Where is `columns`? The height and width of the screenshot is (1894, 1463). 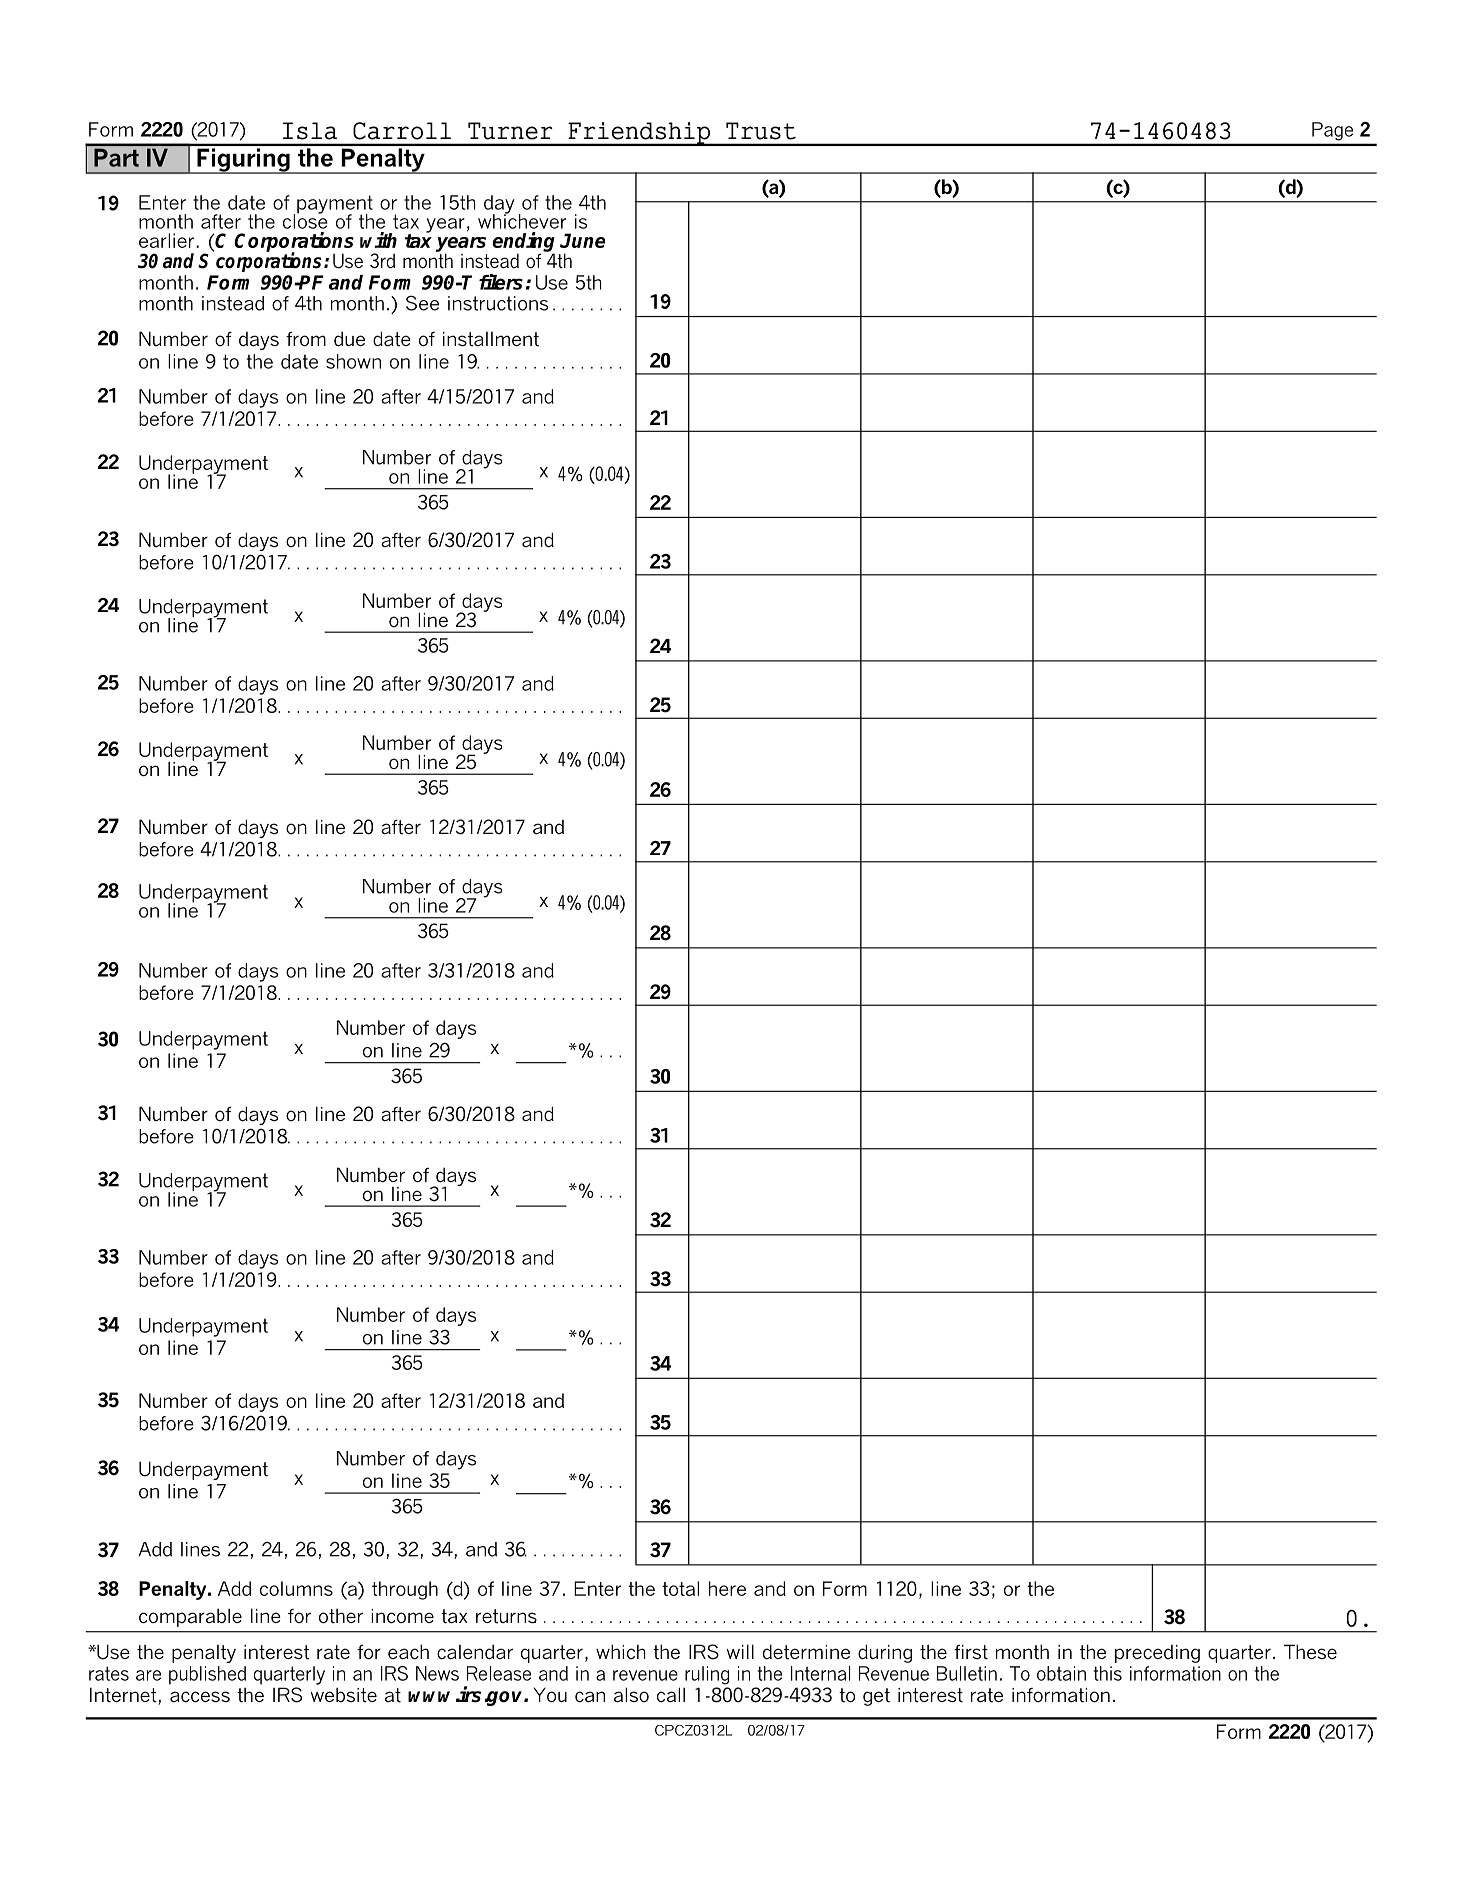
columns is located at coordinates (296, 1588).
